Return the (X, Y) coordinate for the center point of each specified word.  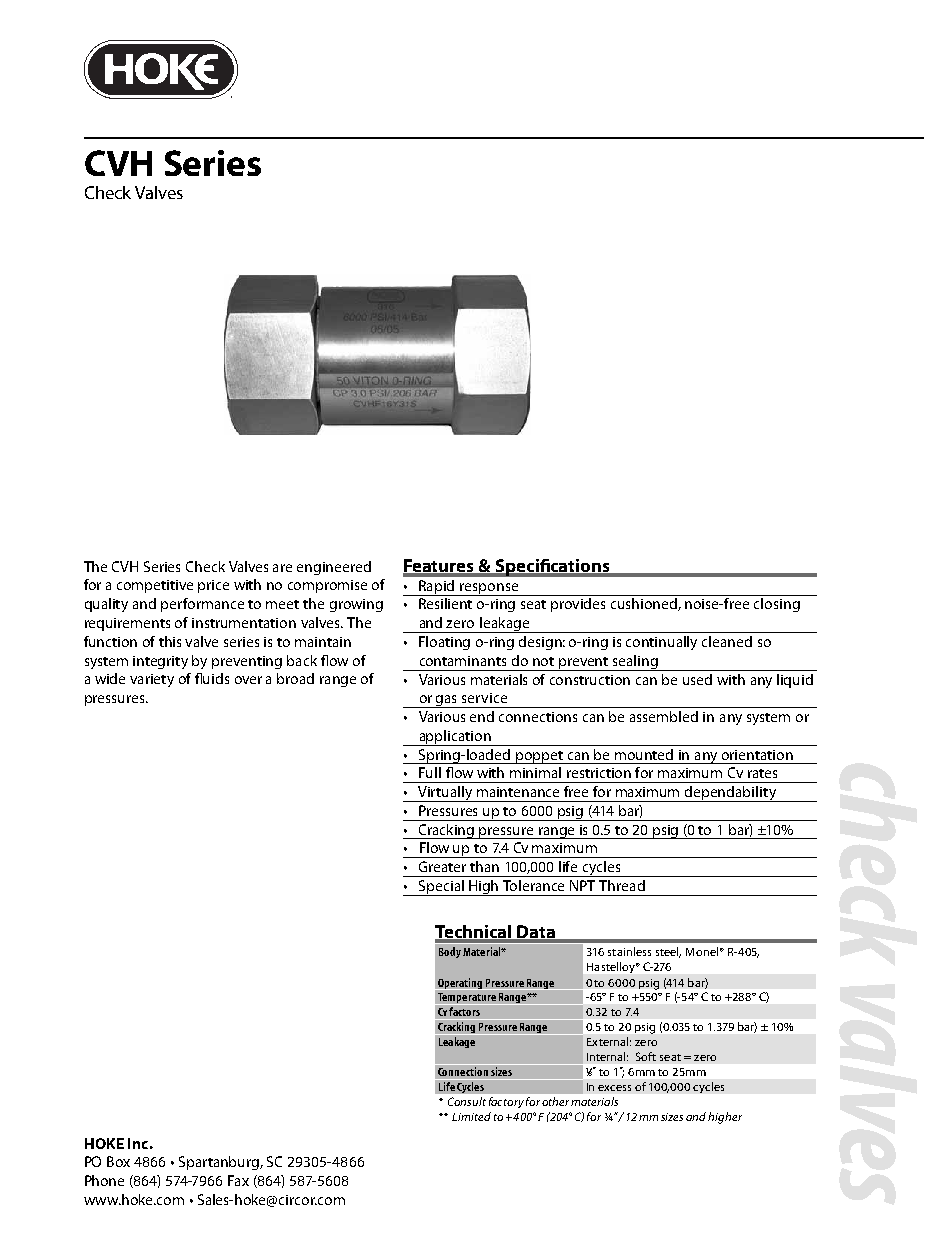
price (213, 586)
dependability (730, 794)
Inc (138, 1143)
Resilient (445, 603)
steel (668, 952)
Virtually (445, 794)
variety (152, 680)
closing (777, 605)
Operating (460, 984)
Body (450, 952)
